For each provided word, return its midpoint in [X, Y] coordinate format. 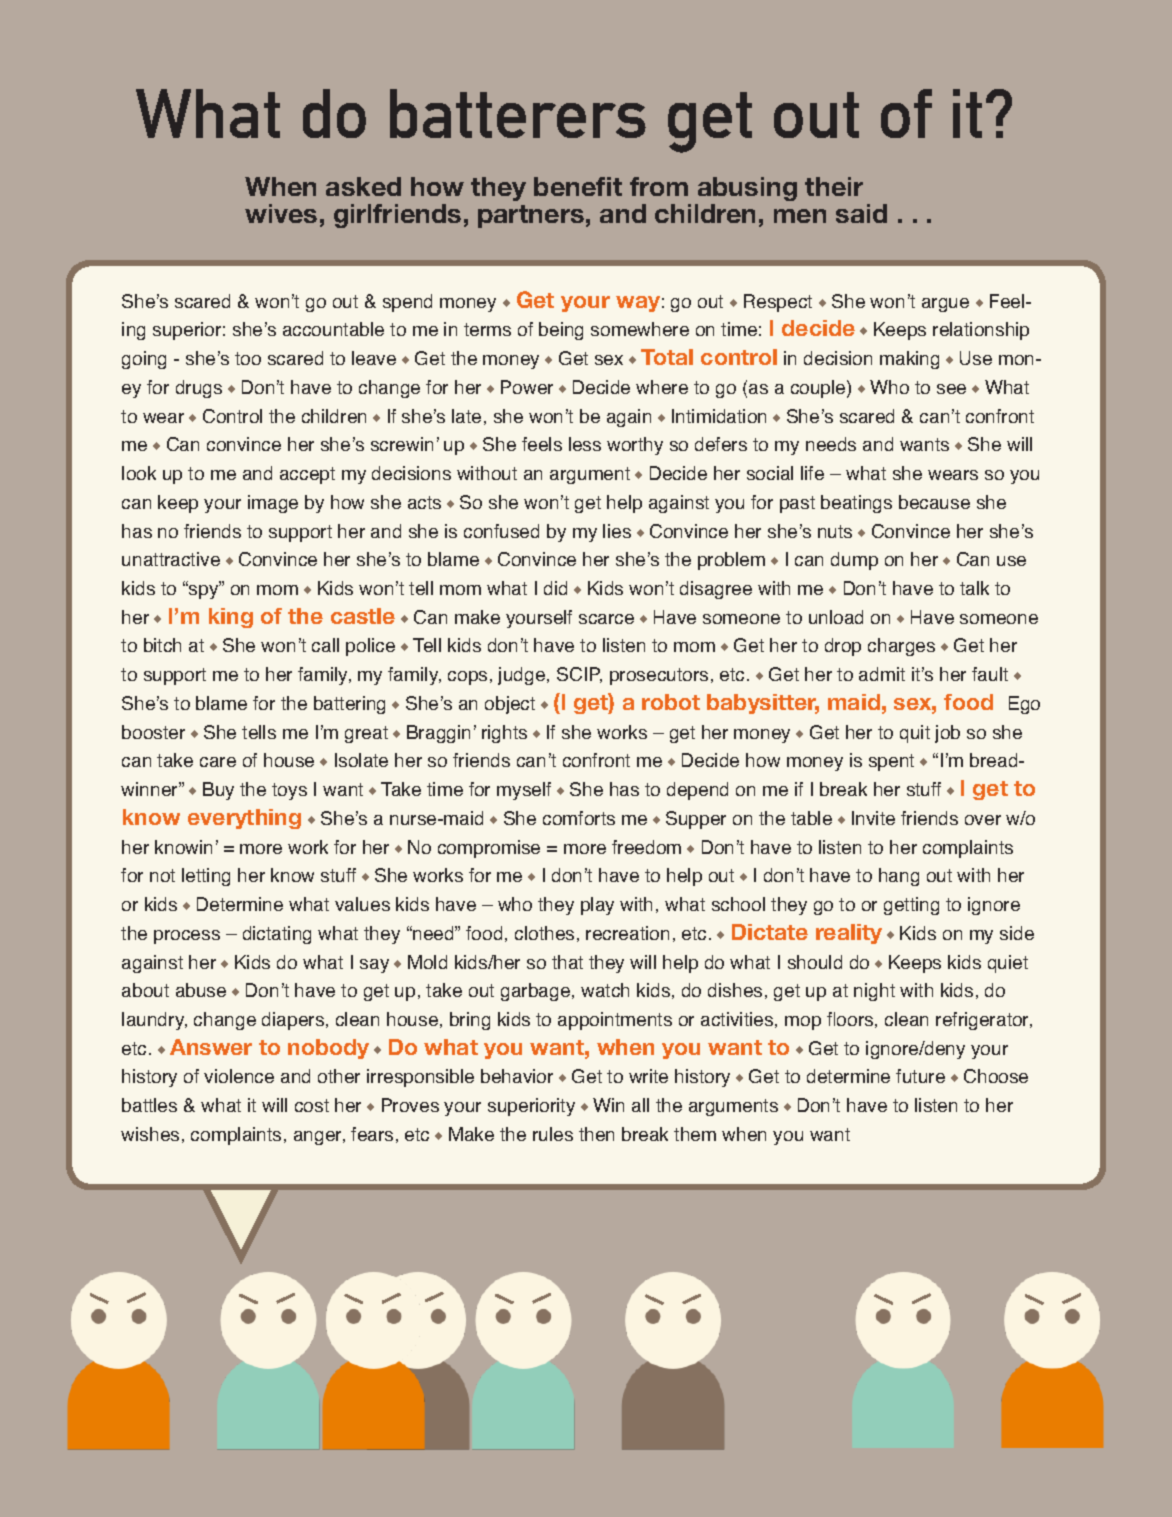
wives [281, 213]
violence [239, 1076]
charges [901, 647]
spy [204, 591]
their [834, 186]
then [596, 1134]
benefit [578, 186]
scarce [606, 619]
